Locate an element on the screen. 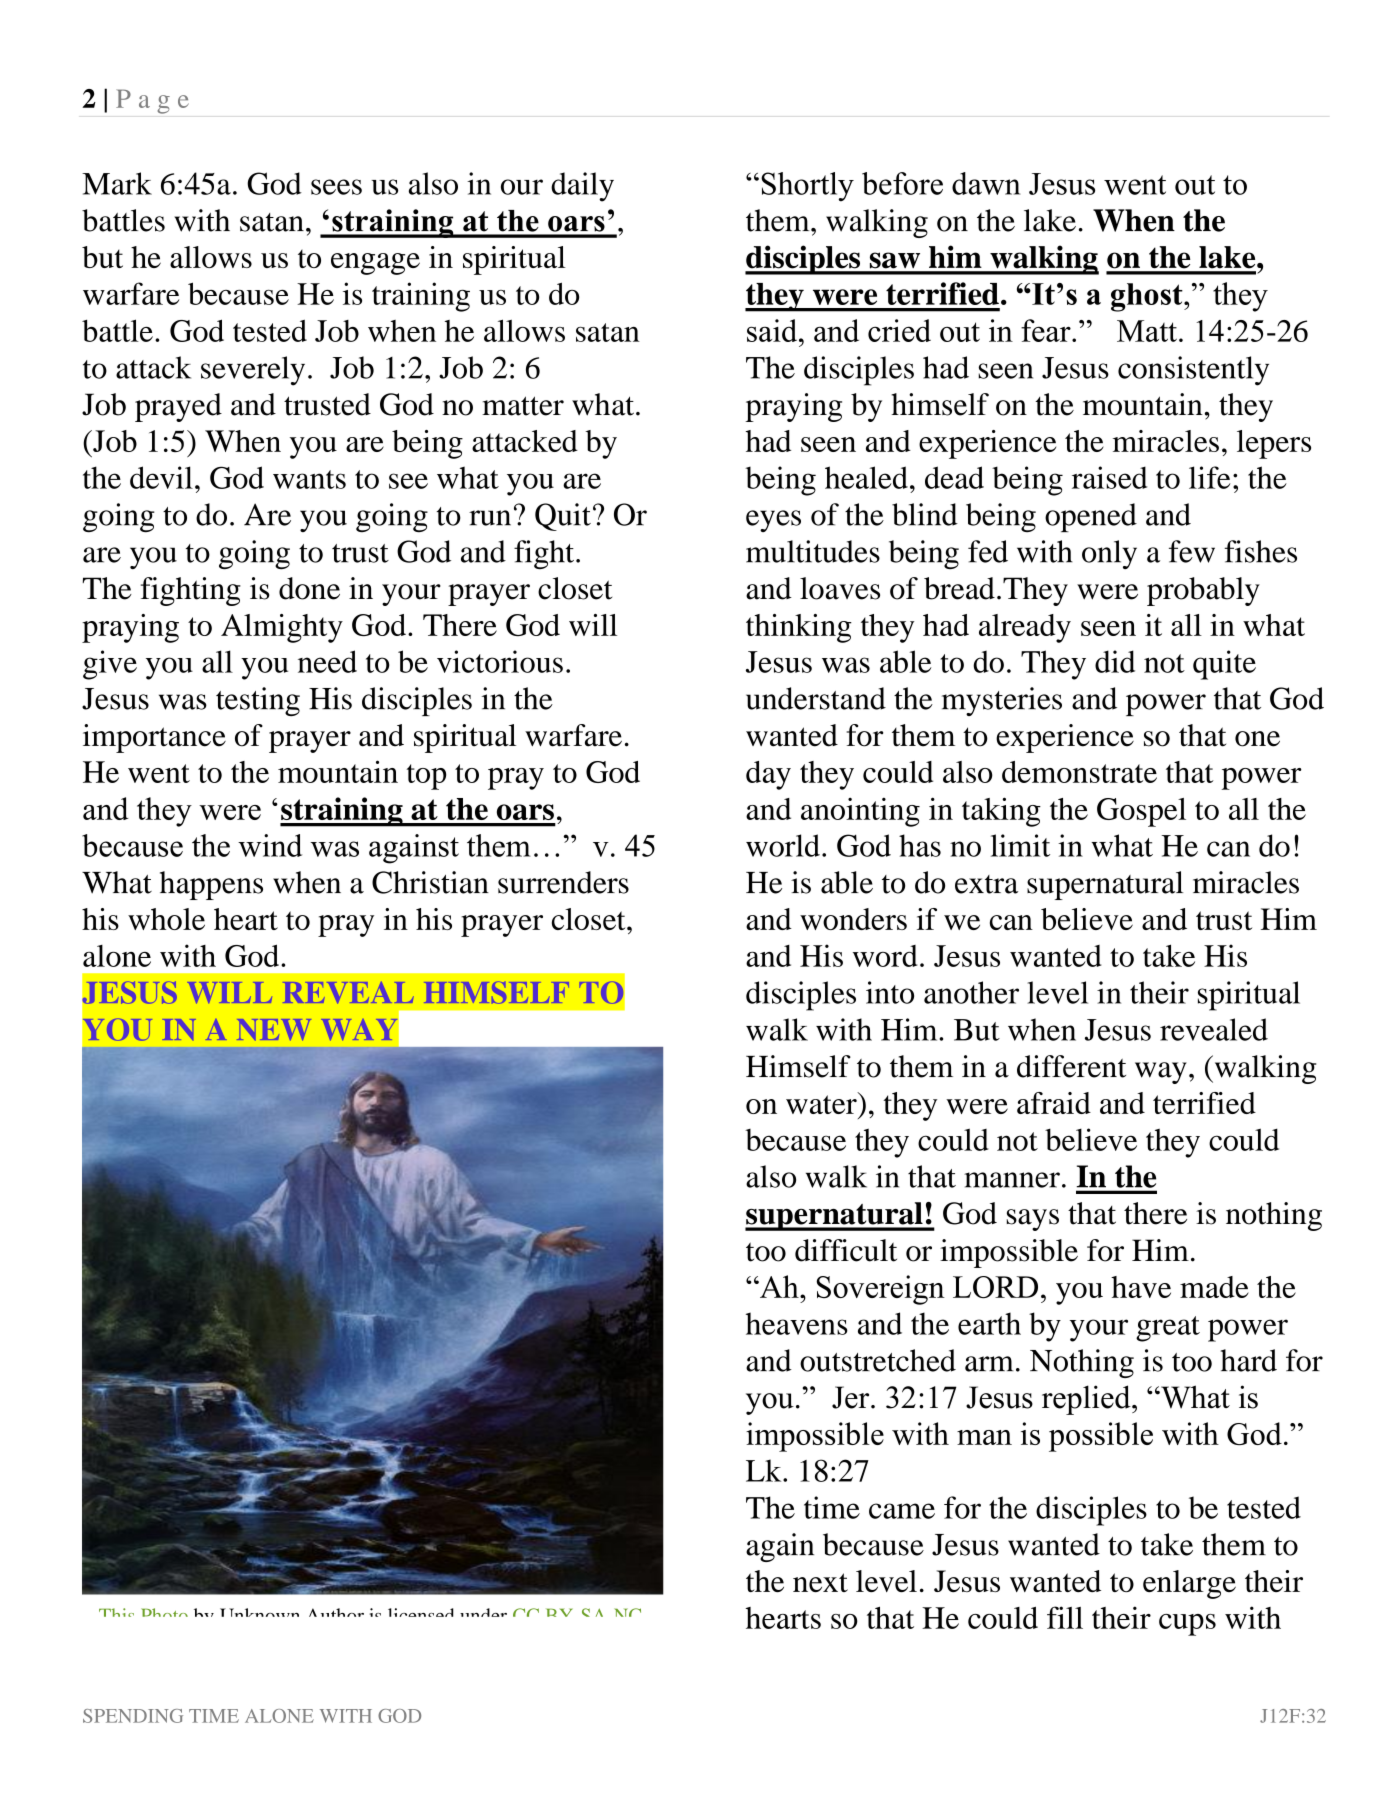  daily is located at coordinates (582, 187).
